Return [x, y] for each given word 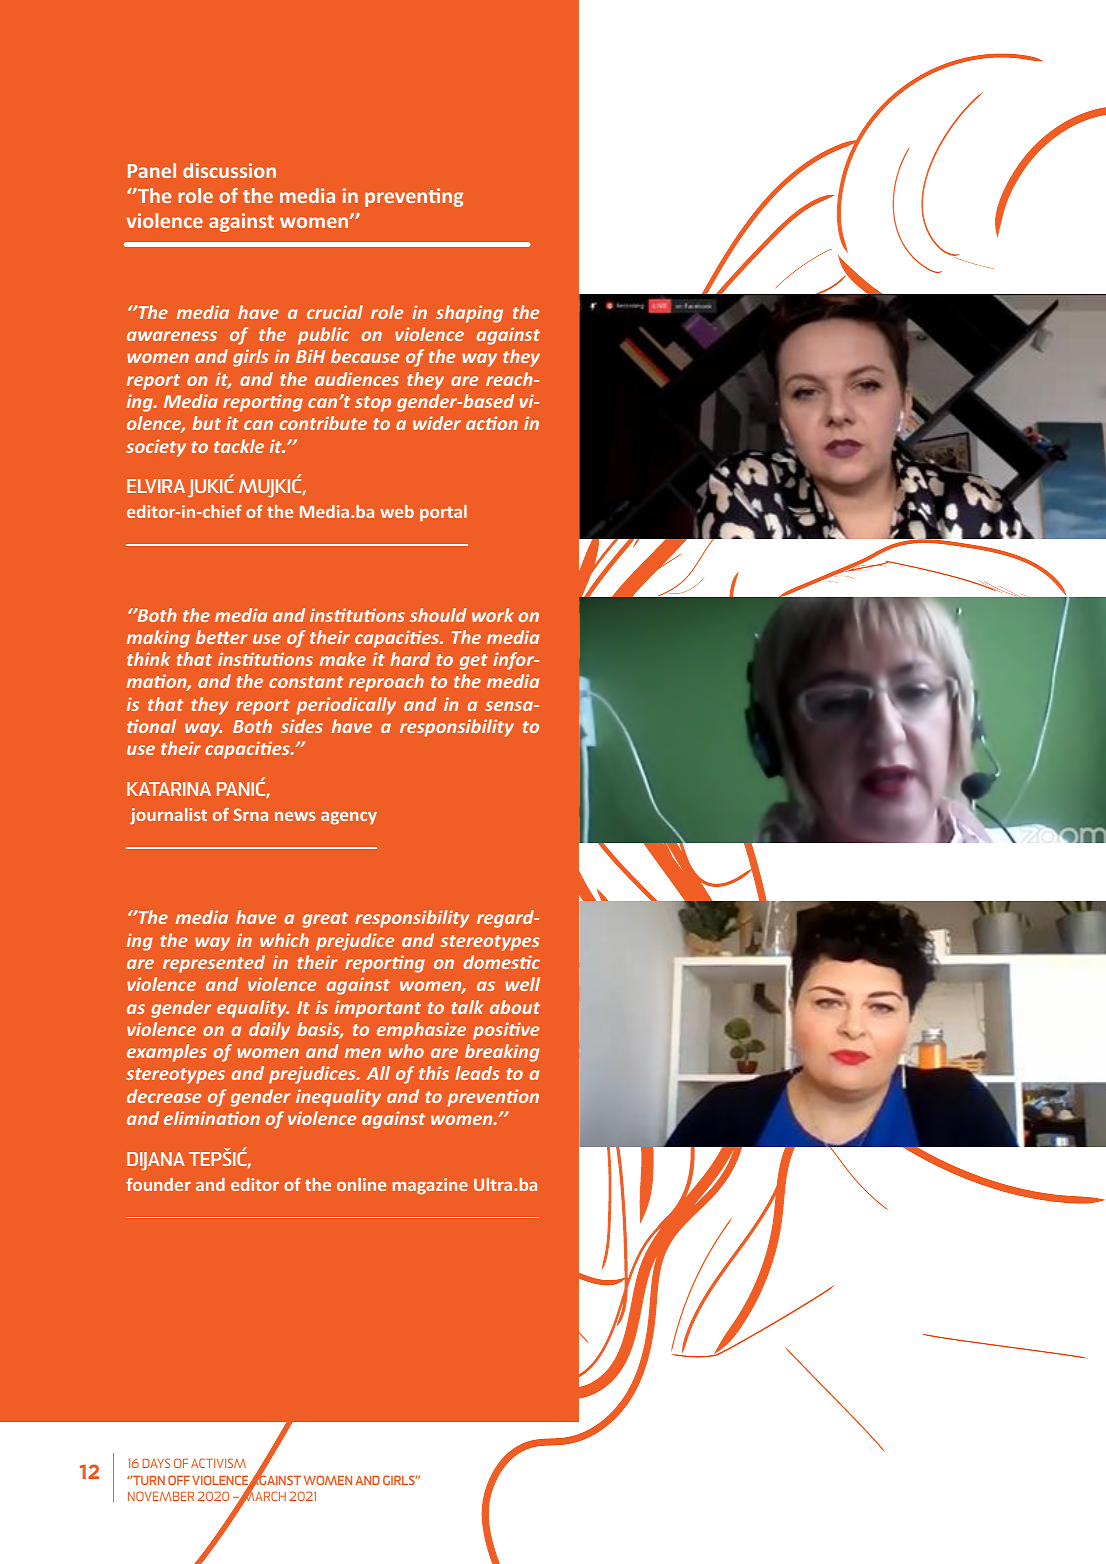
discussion [229, 170]
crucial [335, 312]
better [222, 637]
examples [167, 1053]
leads [477, 1073]
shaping [469, 314]
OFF [179, 1480]
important [378, 1009]
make [343, 659]
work [493, 615]
